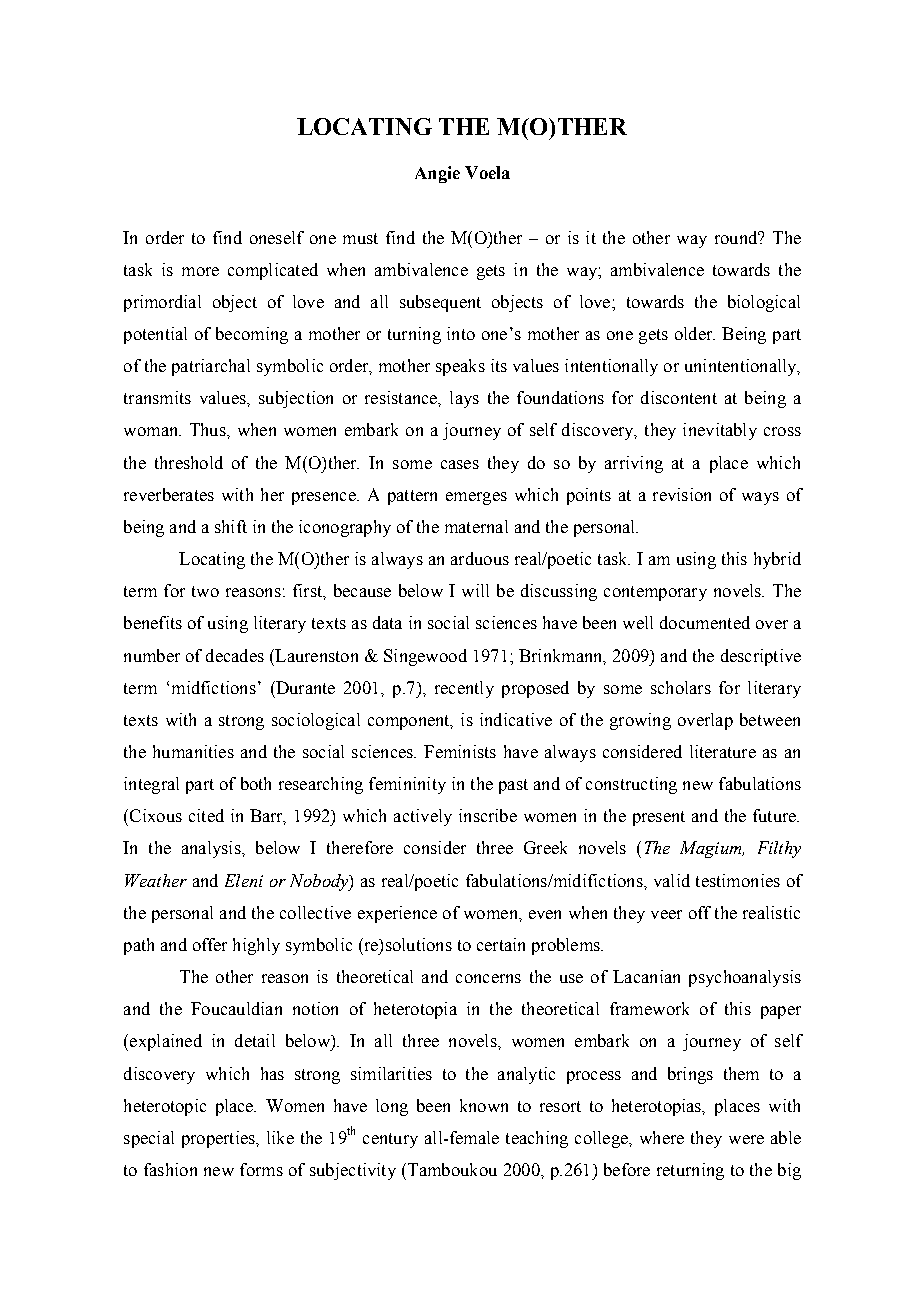 Image resolution: width=924 pixels, height=1308 pixels. Describe the element at coordinates (437, 174) in the document. I see `Angie` at that location.
